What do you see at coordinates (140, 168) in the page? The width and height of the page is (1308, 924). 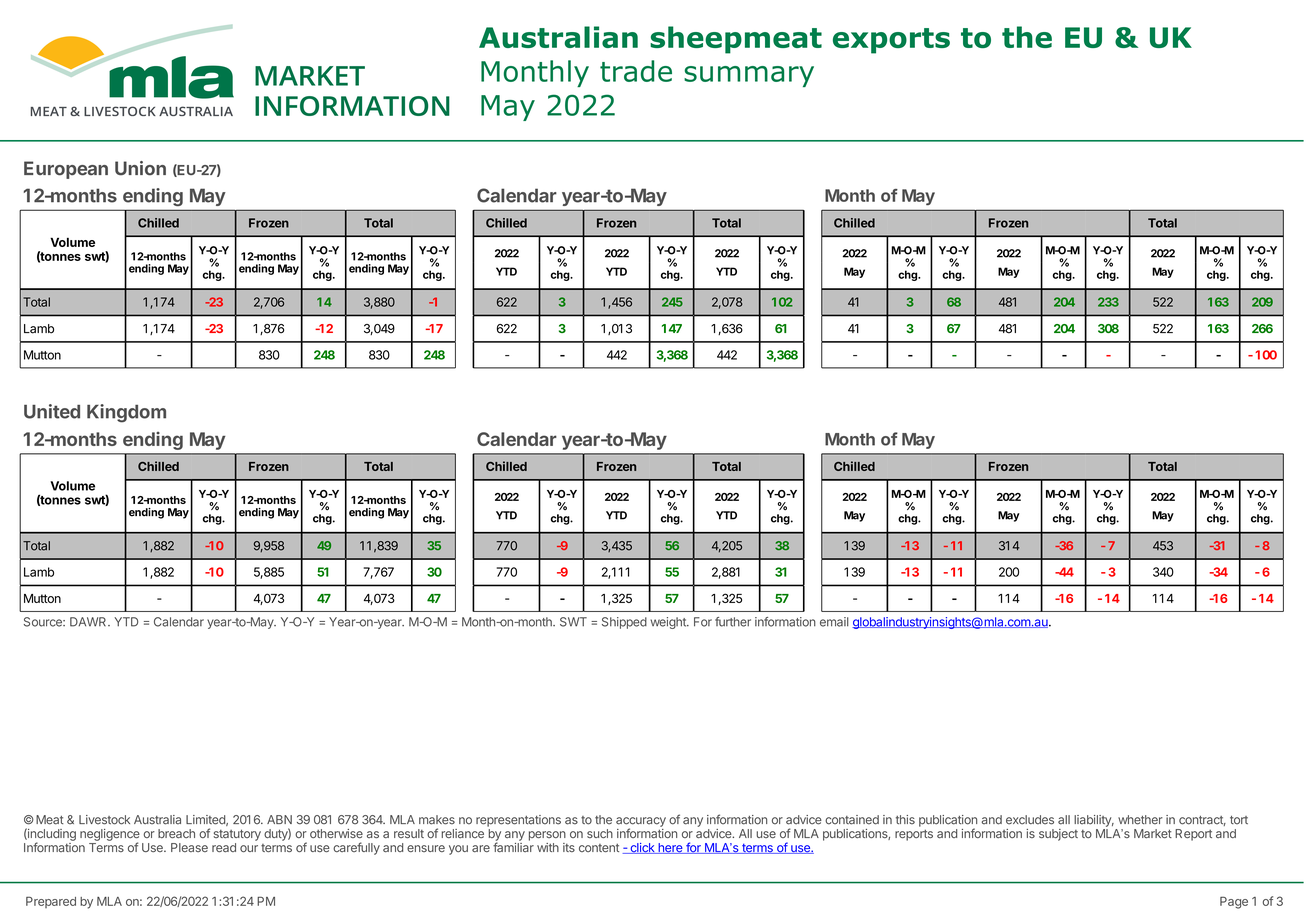 I see `Union` at bounding box center [140, 168].
